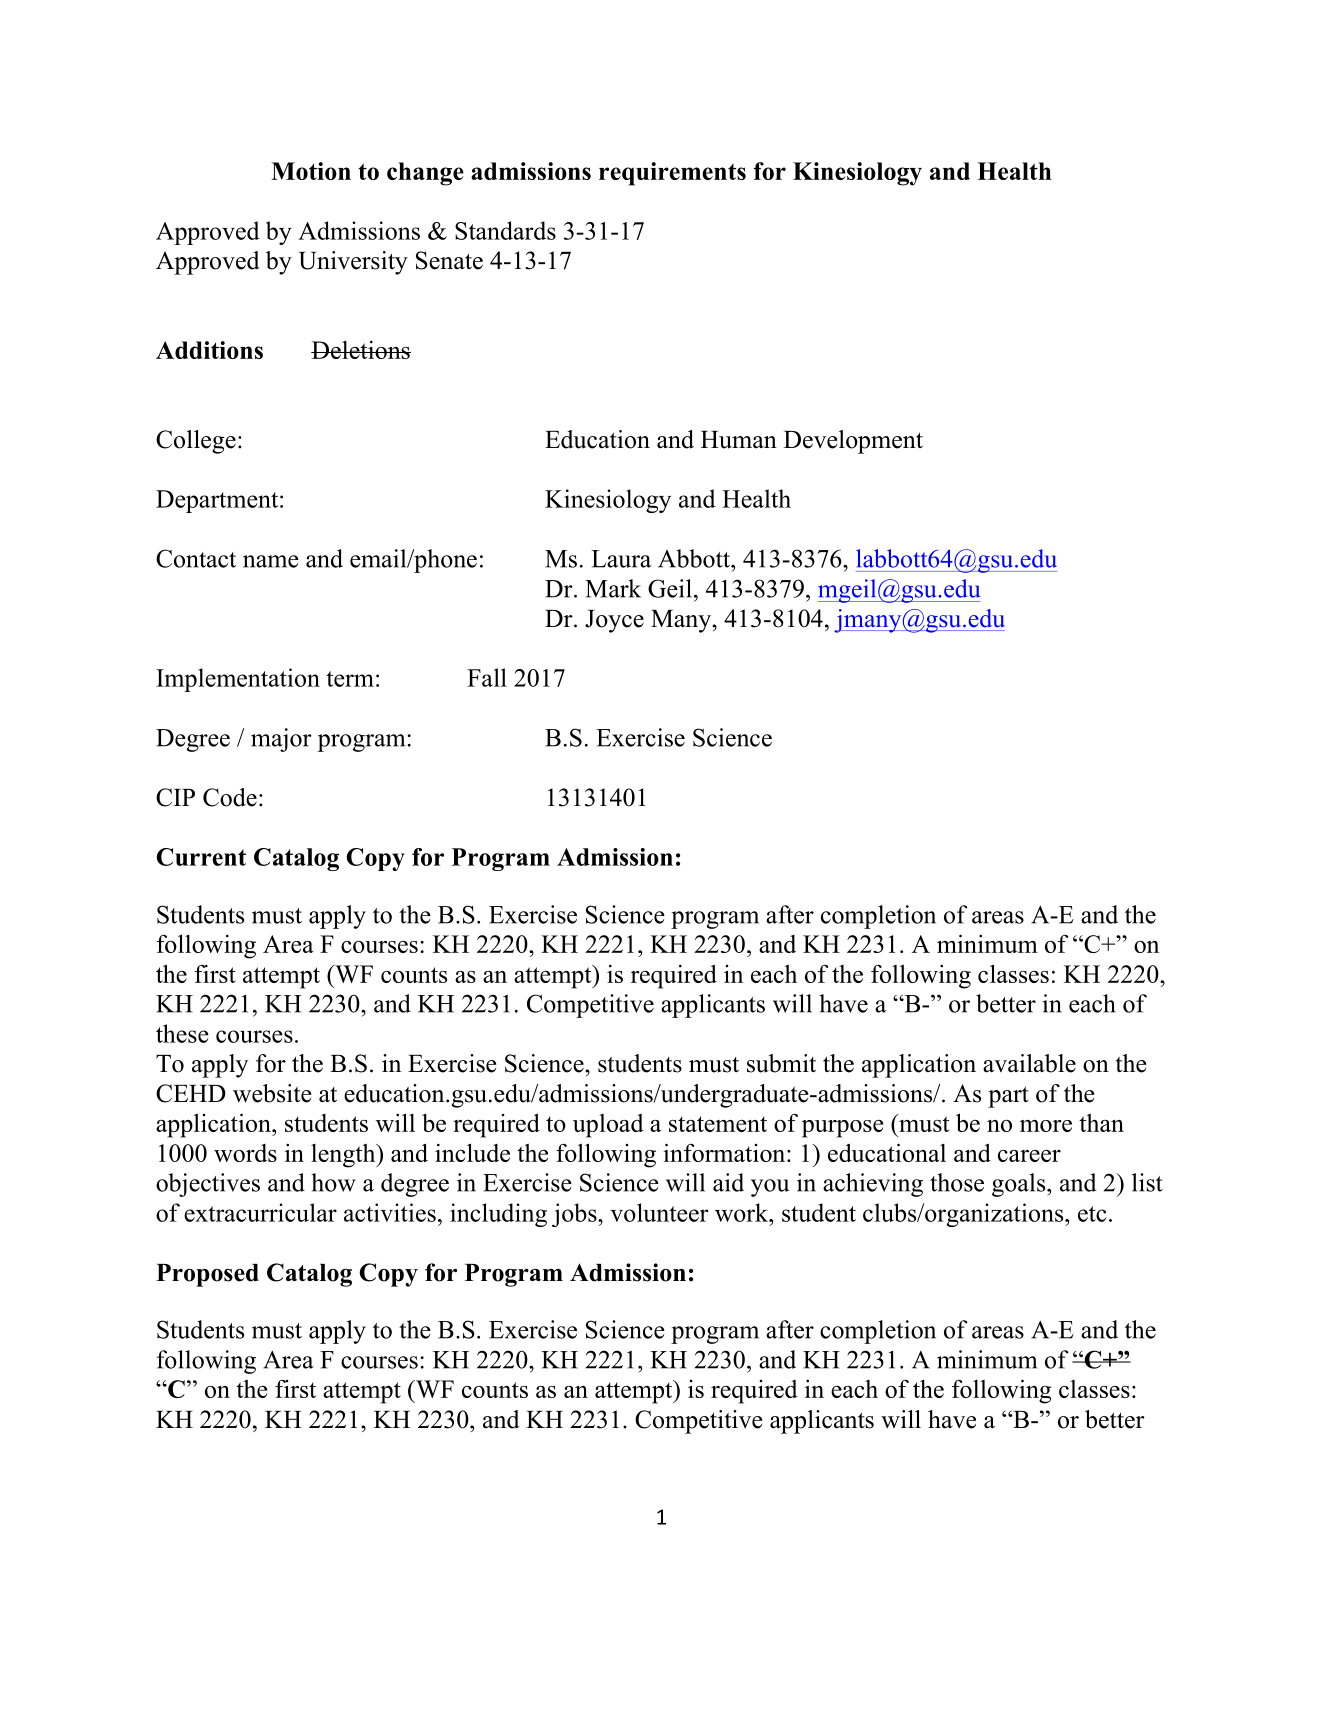  What do you see at coordinates (739, 440) in the screenshot?
I see `Human` at bounding box center [739, 440].
